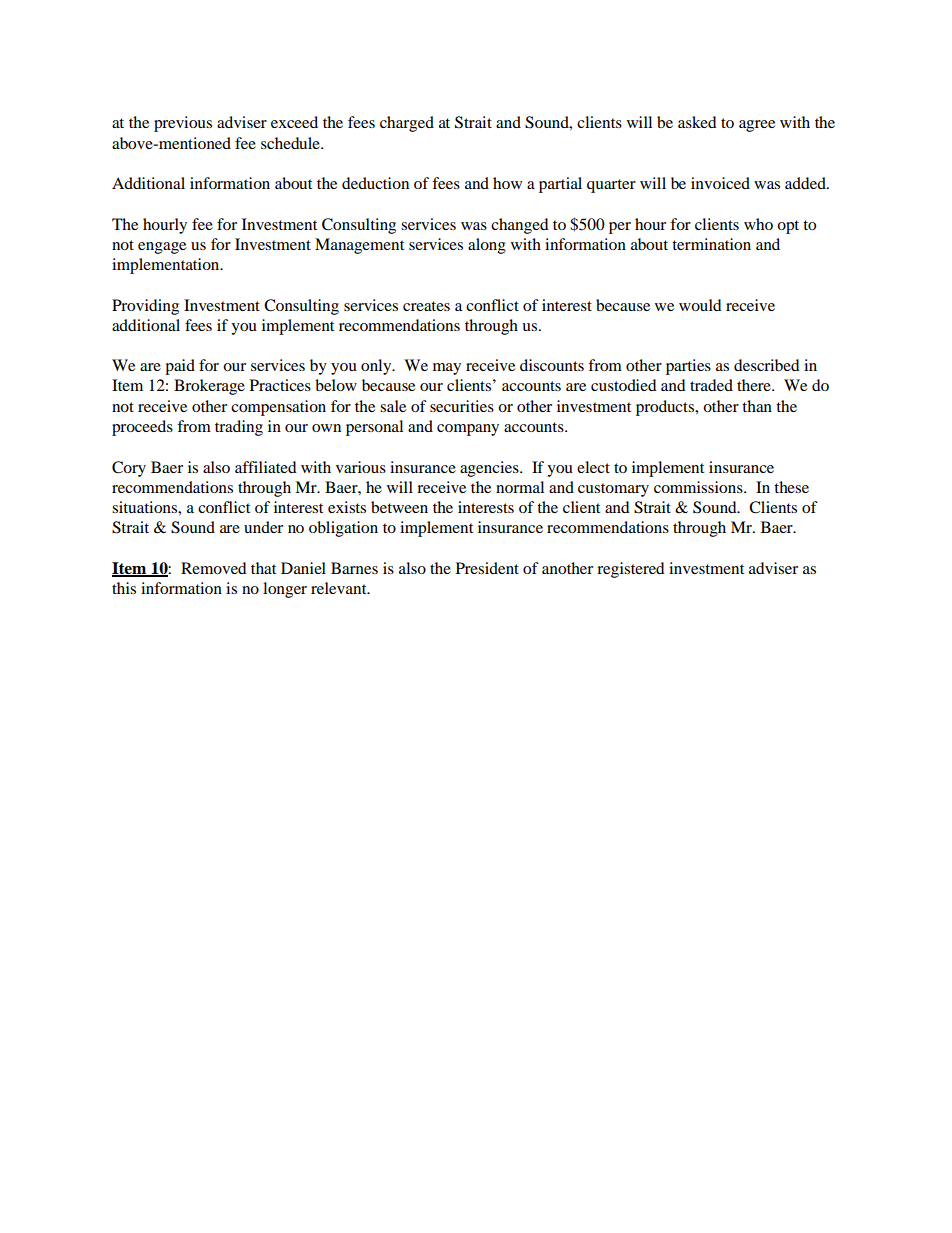  Describe the element at coordinates (239, 428) in the document. I see `trading` at that location.
